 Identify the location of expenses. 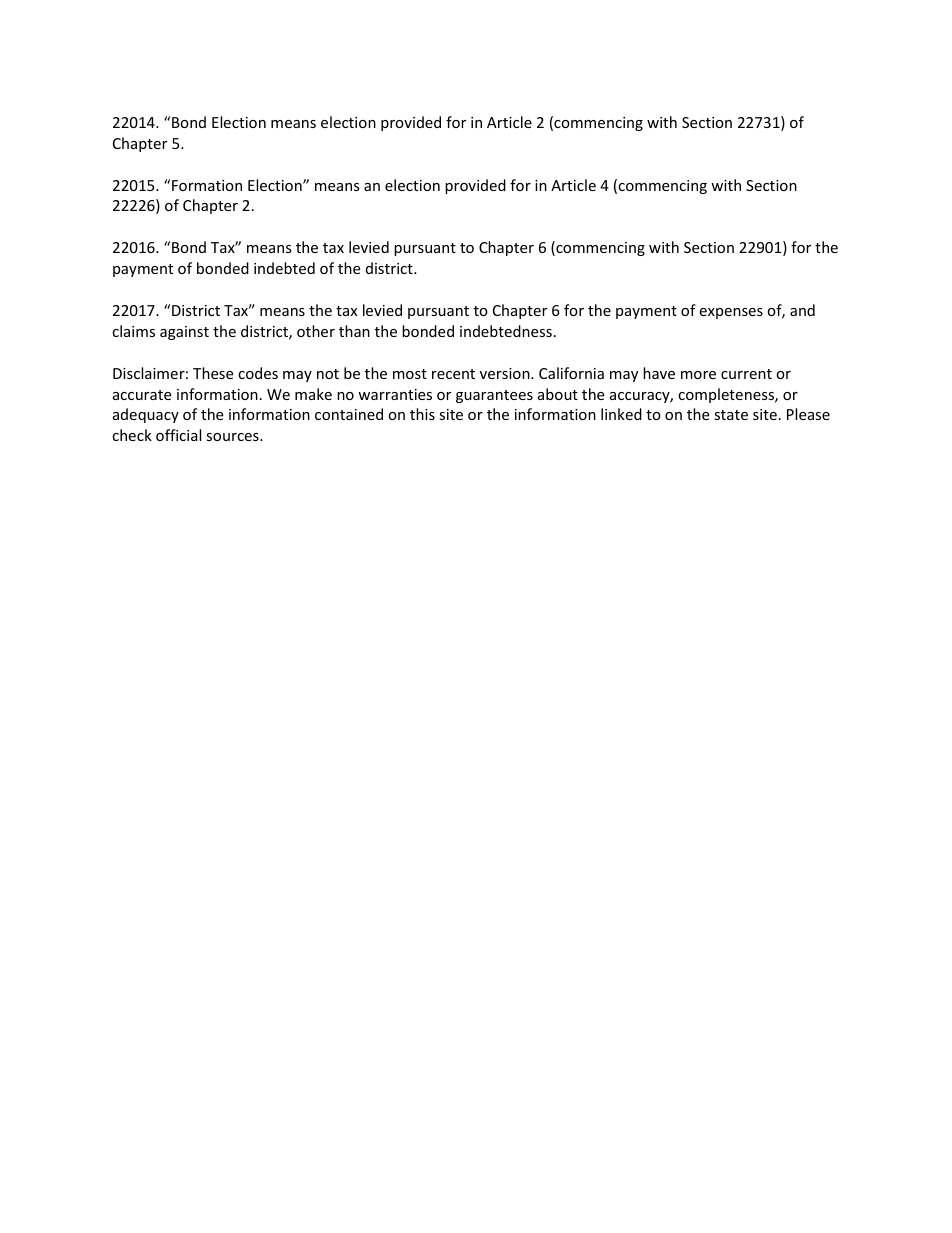
(731, 313).
